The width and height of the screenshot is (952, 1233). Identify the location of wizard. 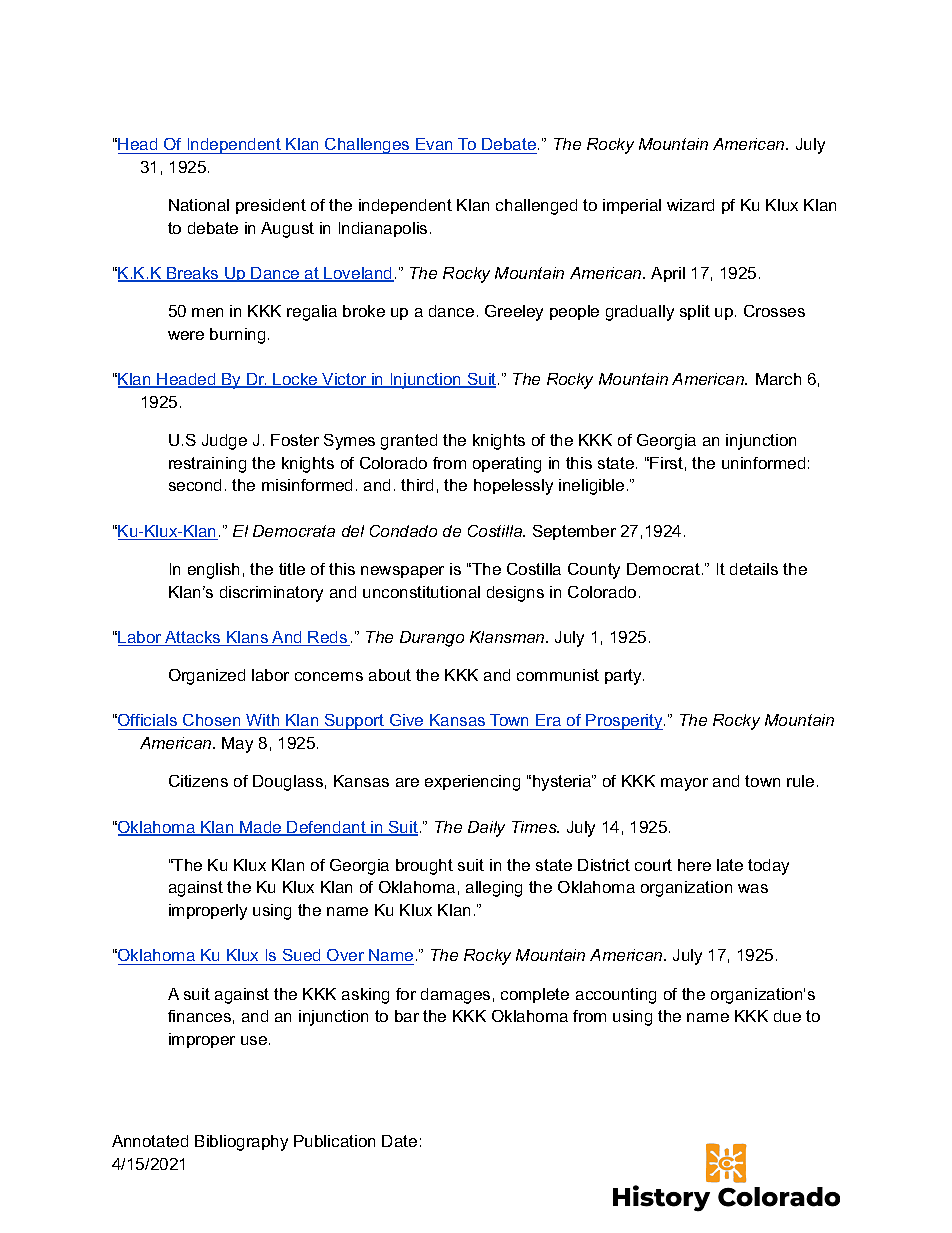
(690, 205).
